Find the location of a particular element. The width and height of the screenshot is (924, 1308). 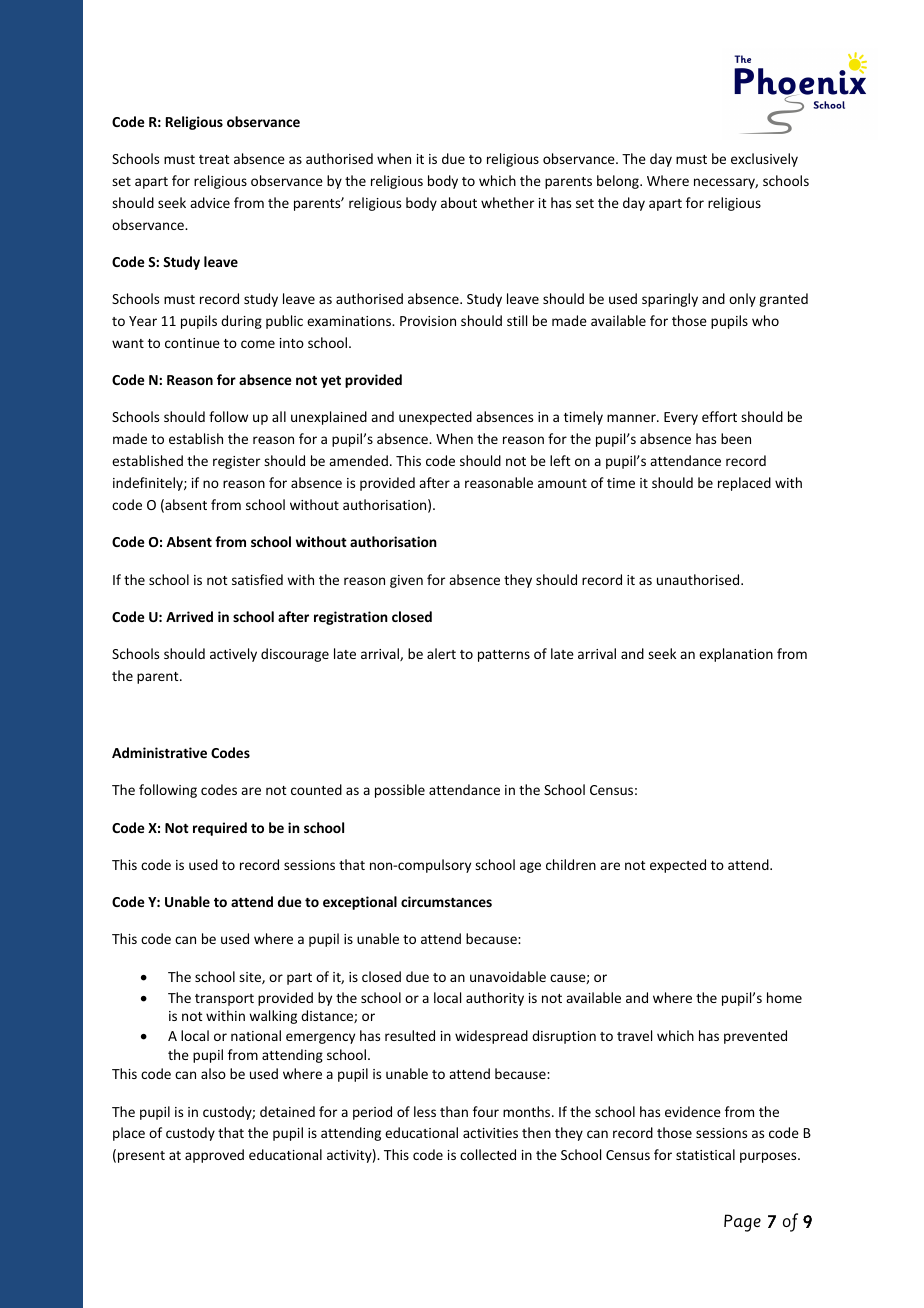

advice is located at coordinates (210, 202).
